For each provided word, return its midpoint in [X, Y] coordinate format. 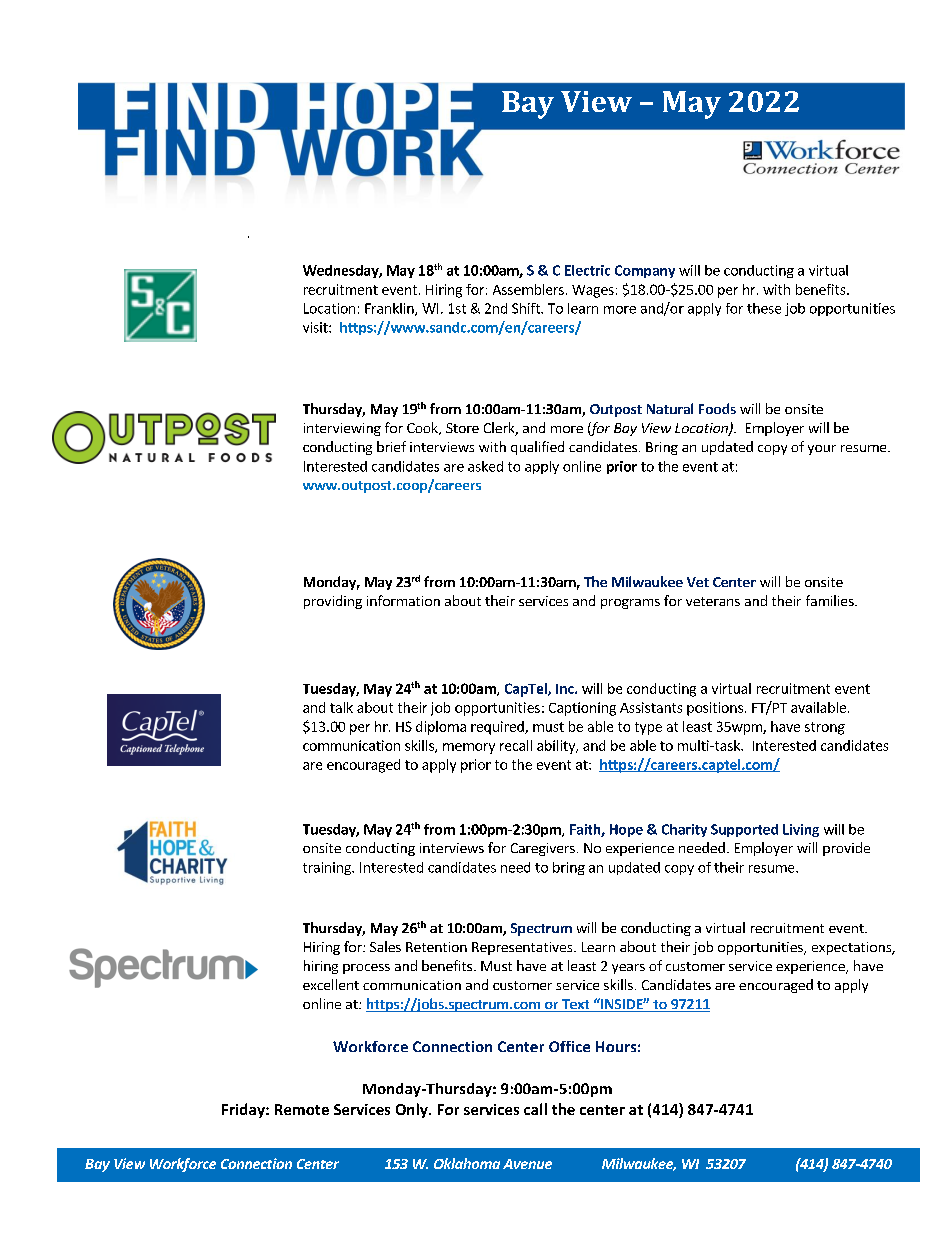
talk [341, 707]
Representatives [523, 948]
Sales [385, 946]
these [764, 308]
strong [825, 728]
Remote [302, 1109]
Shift [527, 308]
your [822, 450]
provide [846, 849]
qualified [537, 448]
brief [391, 446]
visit [316, 327]
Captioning [582, 709]
